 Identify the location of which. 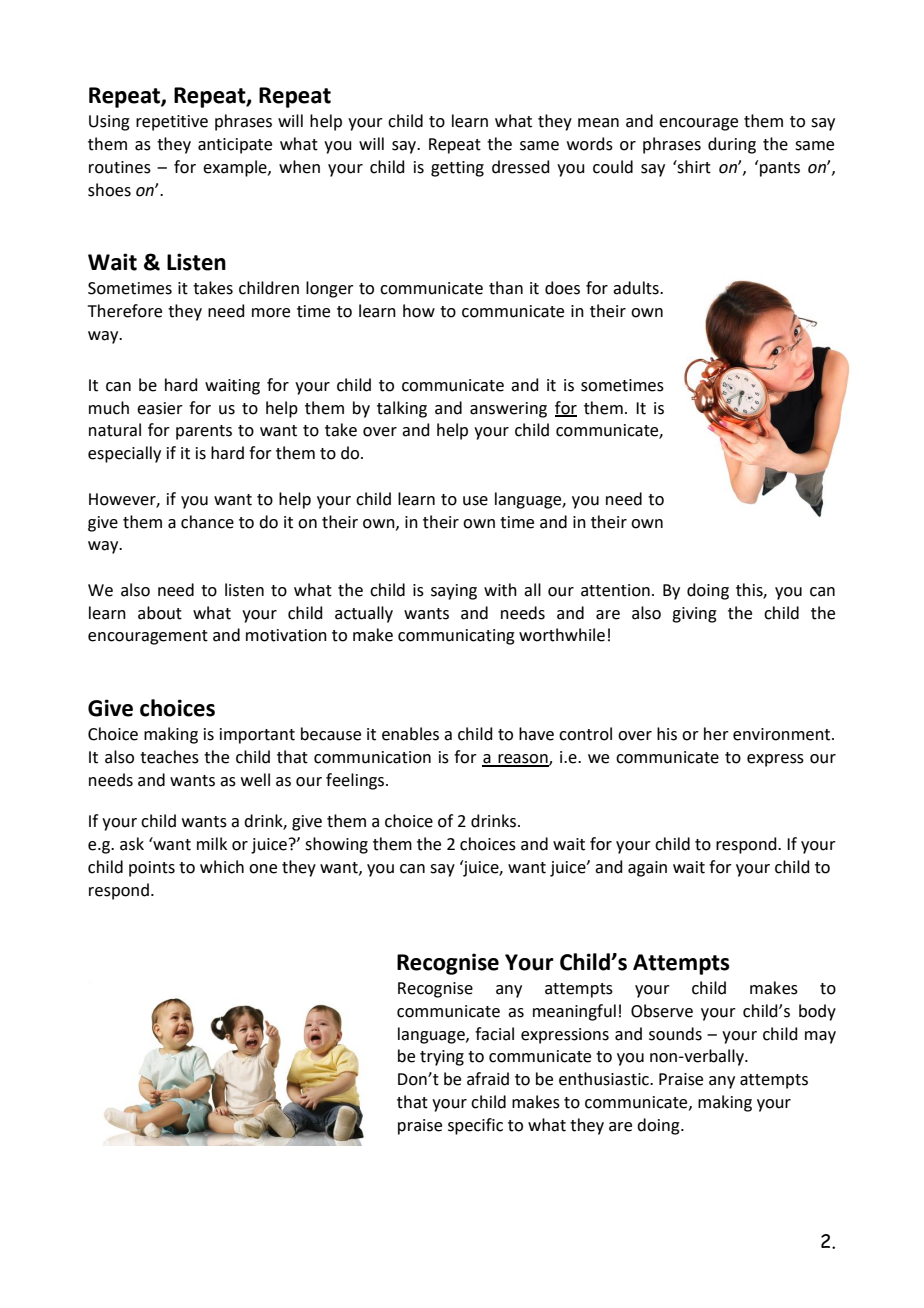
(222, 867).
